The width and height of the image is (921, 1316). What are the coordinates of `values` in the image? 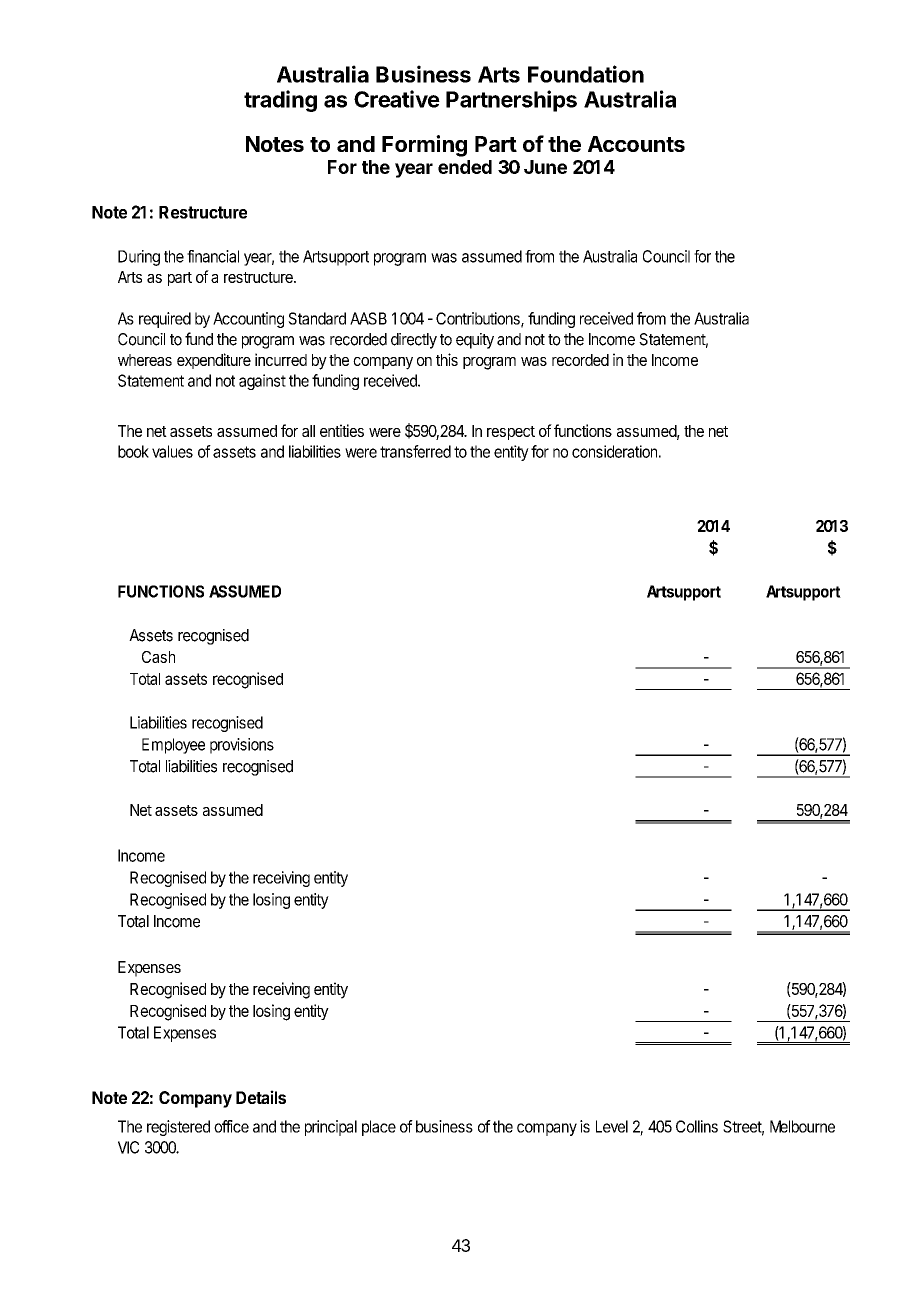 It's located at (172, 451).
